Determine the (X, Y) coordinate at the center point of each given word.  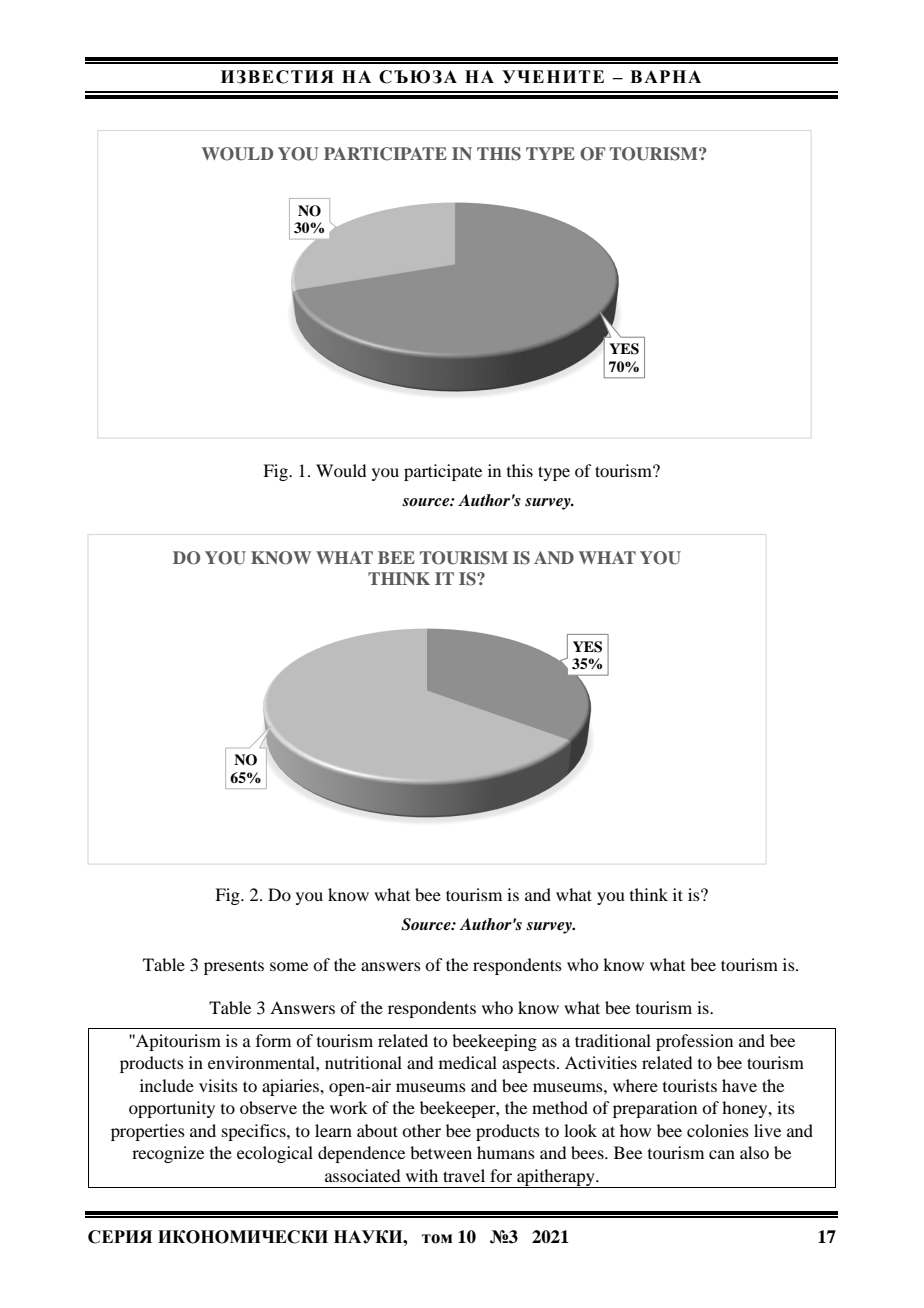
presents (234, 968)
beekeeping (494, 1042)
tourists (690, 1085)
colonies (718, 1130)
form (273, 1040)
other (421, 1130)
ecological (275, 1154)
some (289, 966)
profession (694, 1042)
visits (218, 1085)
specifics (255, 1132)
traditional (613, 1040)
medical (468, 1062)
